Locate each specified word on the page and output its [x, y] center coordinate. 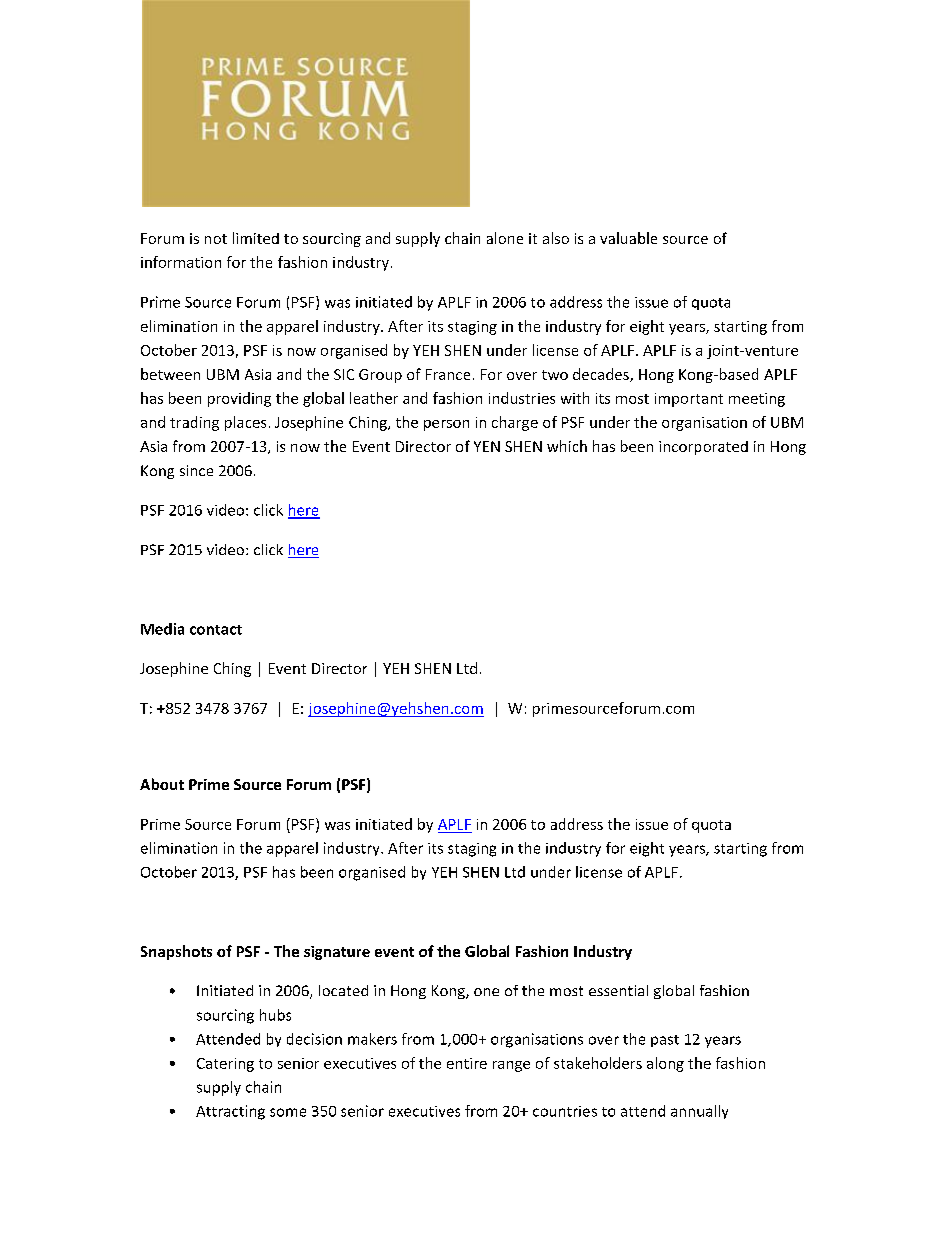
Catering [225, 1065]
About [162, 784]
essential [618, 990]
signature [337, 953]
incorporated [703, 448]
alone [505, 238]
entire [467, 1063]
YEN [487, 446]
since [196, 470]
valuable [628, 238]
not [216, 239]
